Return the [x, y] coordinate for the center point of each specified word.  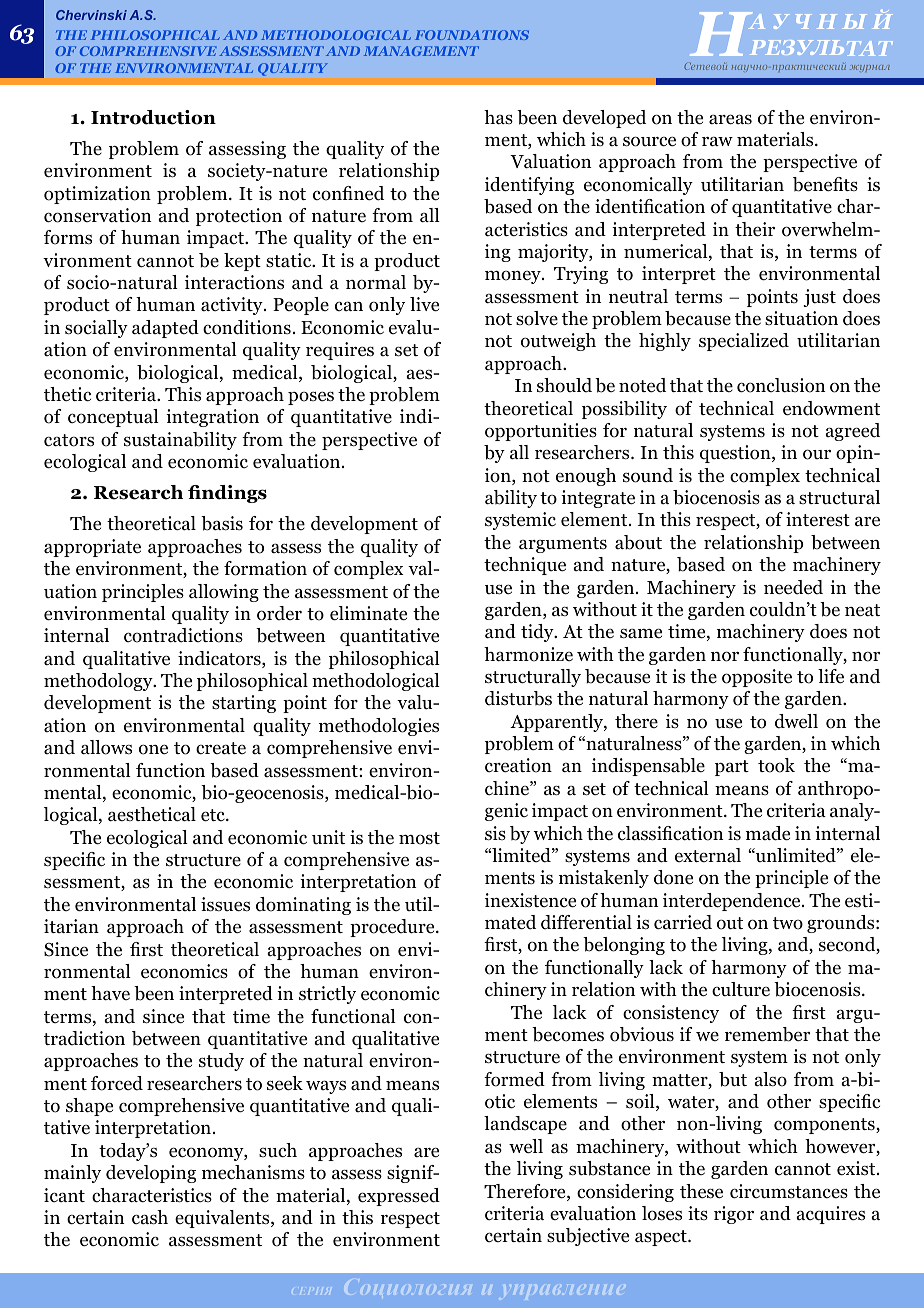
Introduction [153, 117]
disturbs [518, 698]
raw [717, 141]
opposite [757, 678]
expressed [399, 1197]
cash [150, 1217]
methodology [99, 682]
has [498, 117]
